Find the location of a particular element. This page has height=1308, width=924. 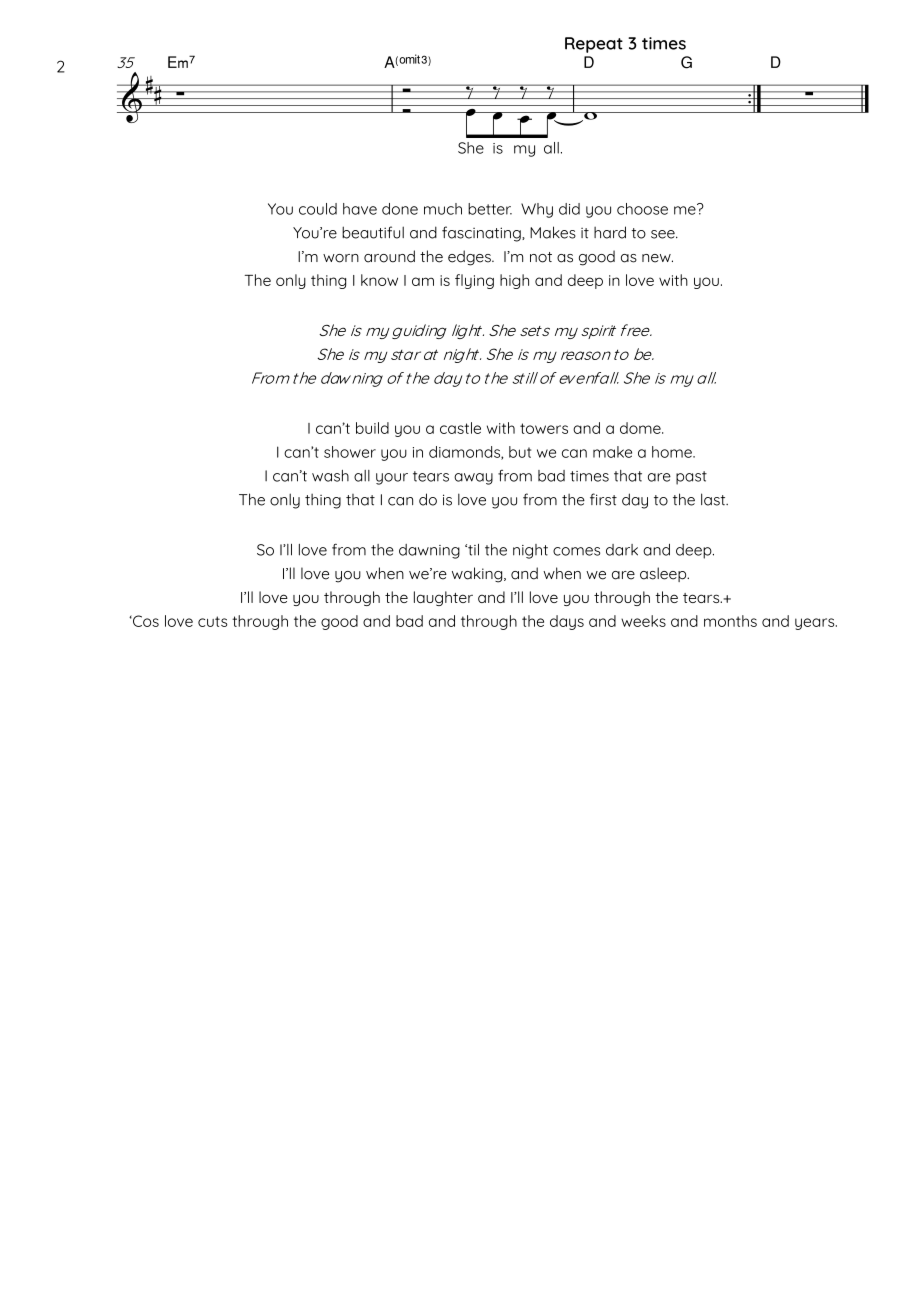

choose is located at coordinates (642, 209).
